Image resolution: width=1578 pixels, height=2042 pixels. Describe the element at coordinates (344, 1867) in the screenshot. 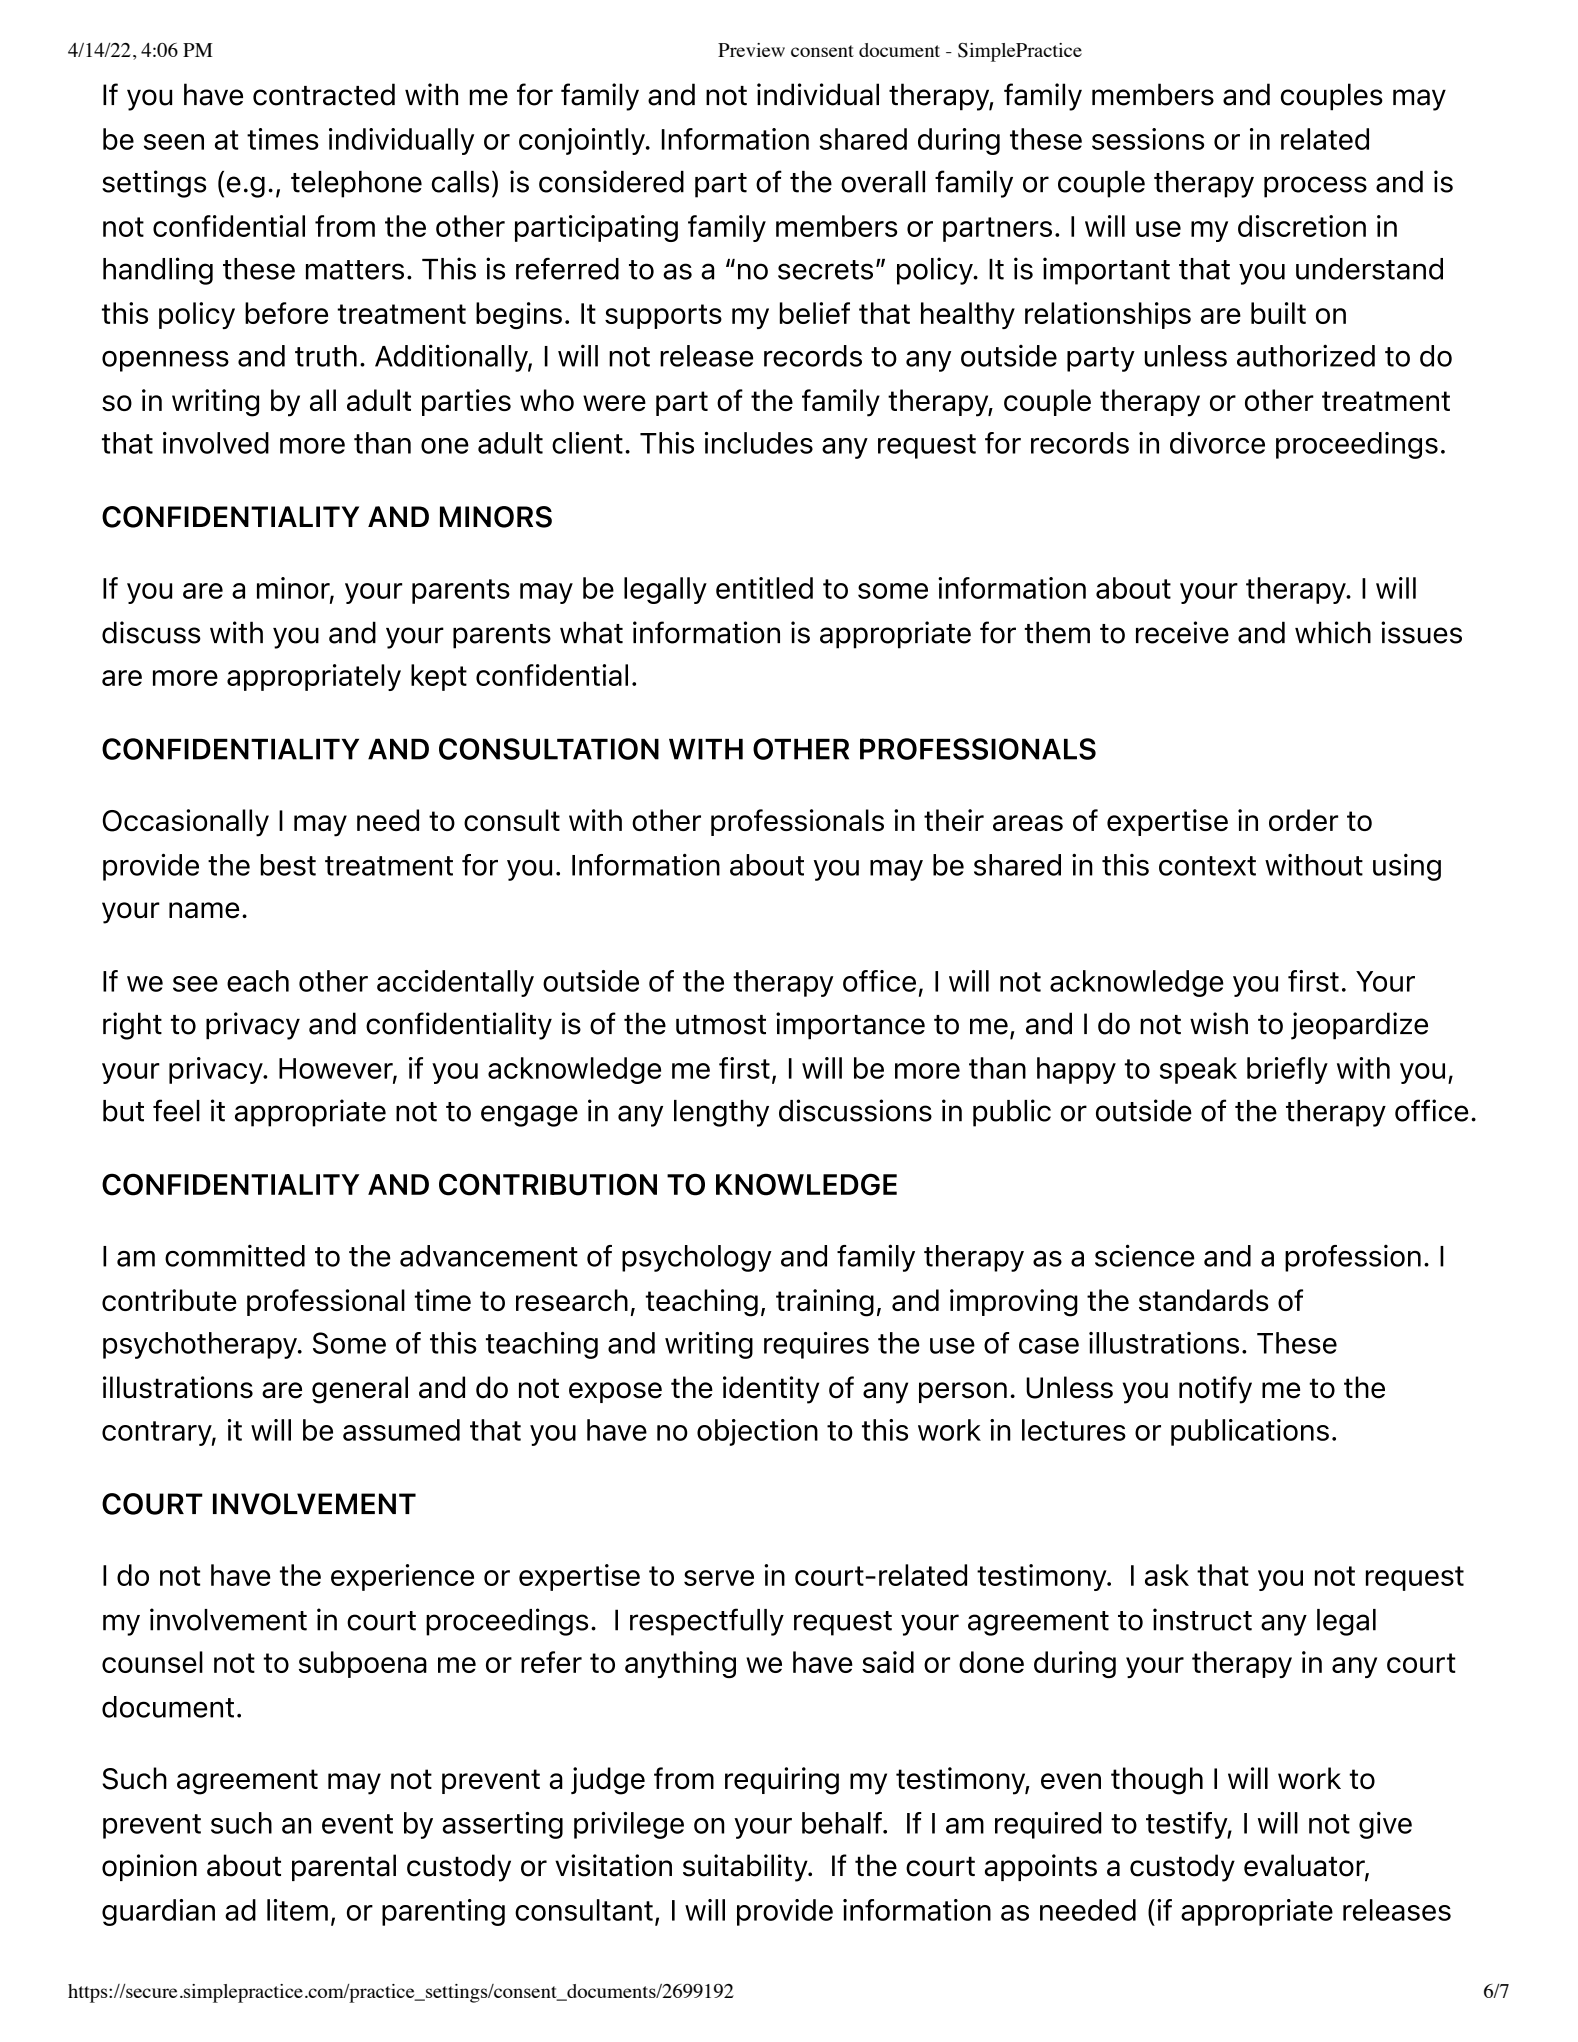

I see `parental` at that location.
